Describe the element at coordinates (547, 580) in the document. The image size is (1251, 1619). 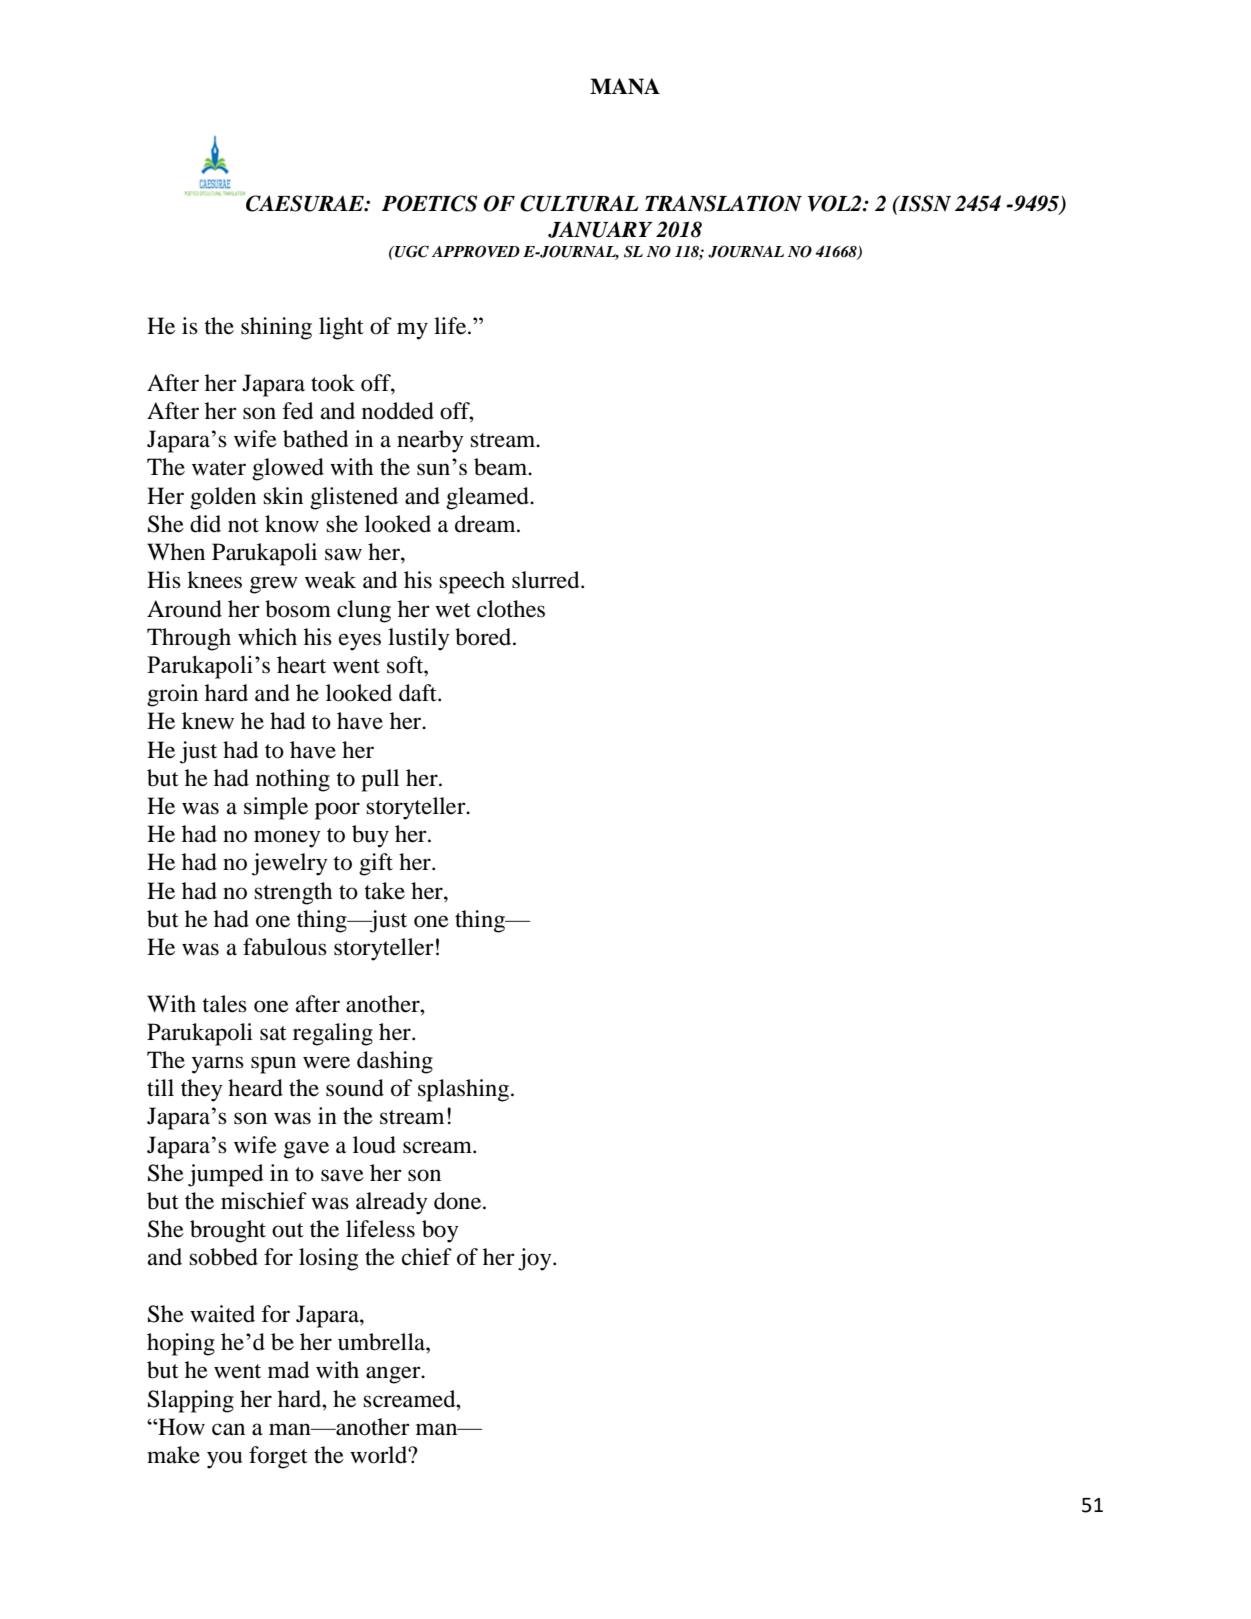
I see `slurred` at that location.
